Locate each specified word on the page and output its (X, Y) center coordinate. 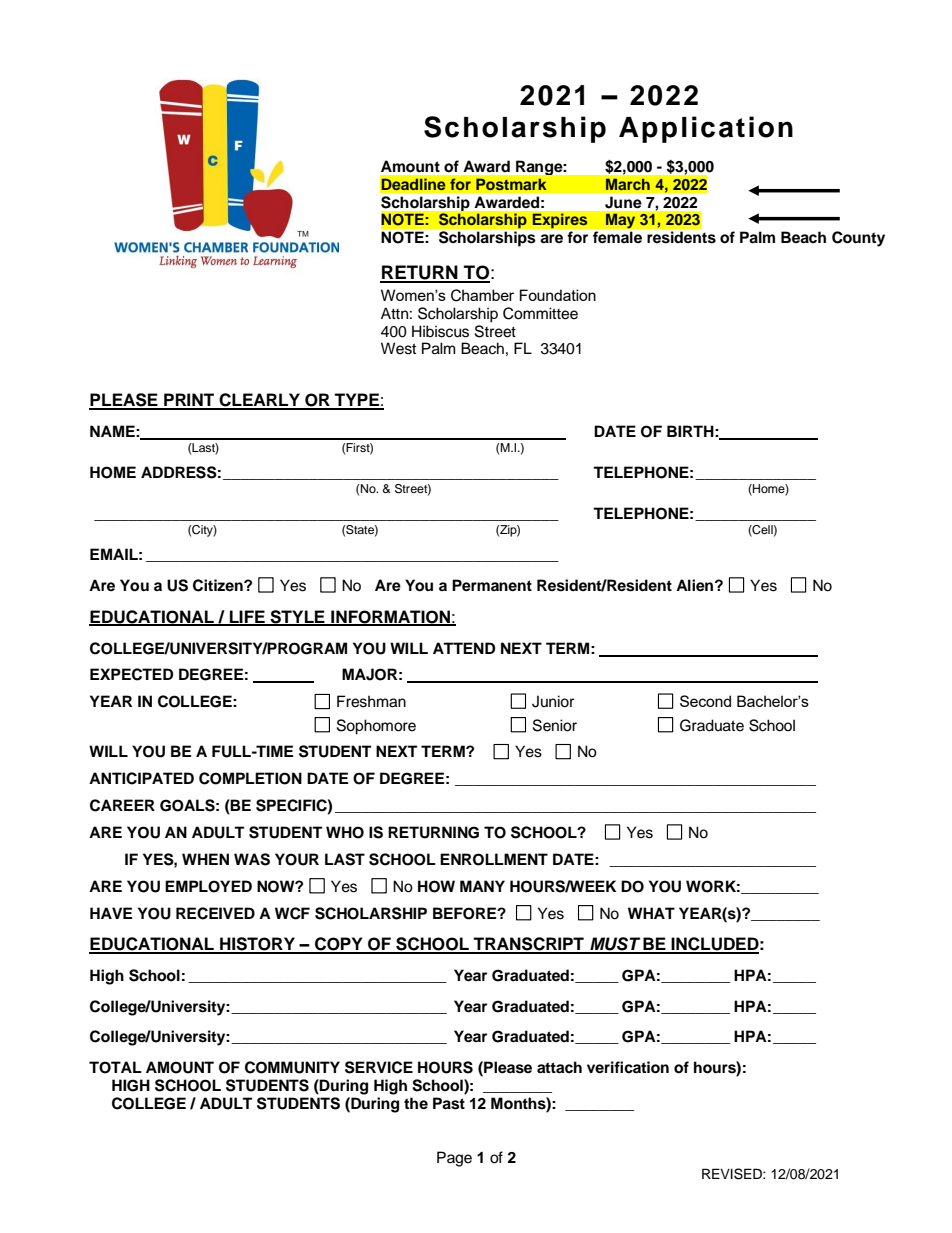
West (398, 348)
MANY (482, 886)
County (858, 239)
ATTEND (464, 648)
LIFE (247, 617)
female (617, 237)
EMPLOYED (208, 886)
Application (706, 129)
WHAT (651, 913)
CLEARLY (260, 401)
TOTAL (115, 1067)
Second (705, 701)
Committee (540, 313)
